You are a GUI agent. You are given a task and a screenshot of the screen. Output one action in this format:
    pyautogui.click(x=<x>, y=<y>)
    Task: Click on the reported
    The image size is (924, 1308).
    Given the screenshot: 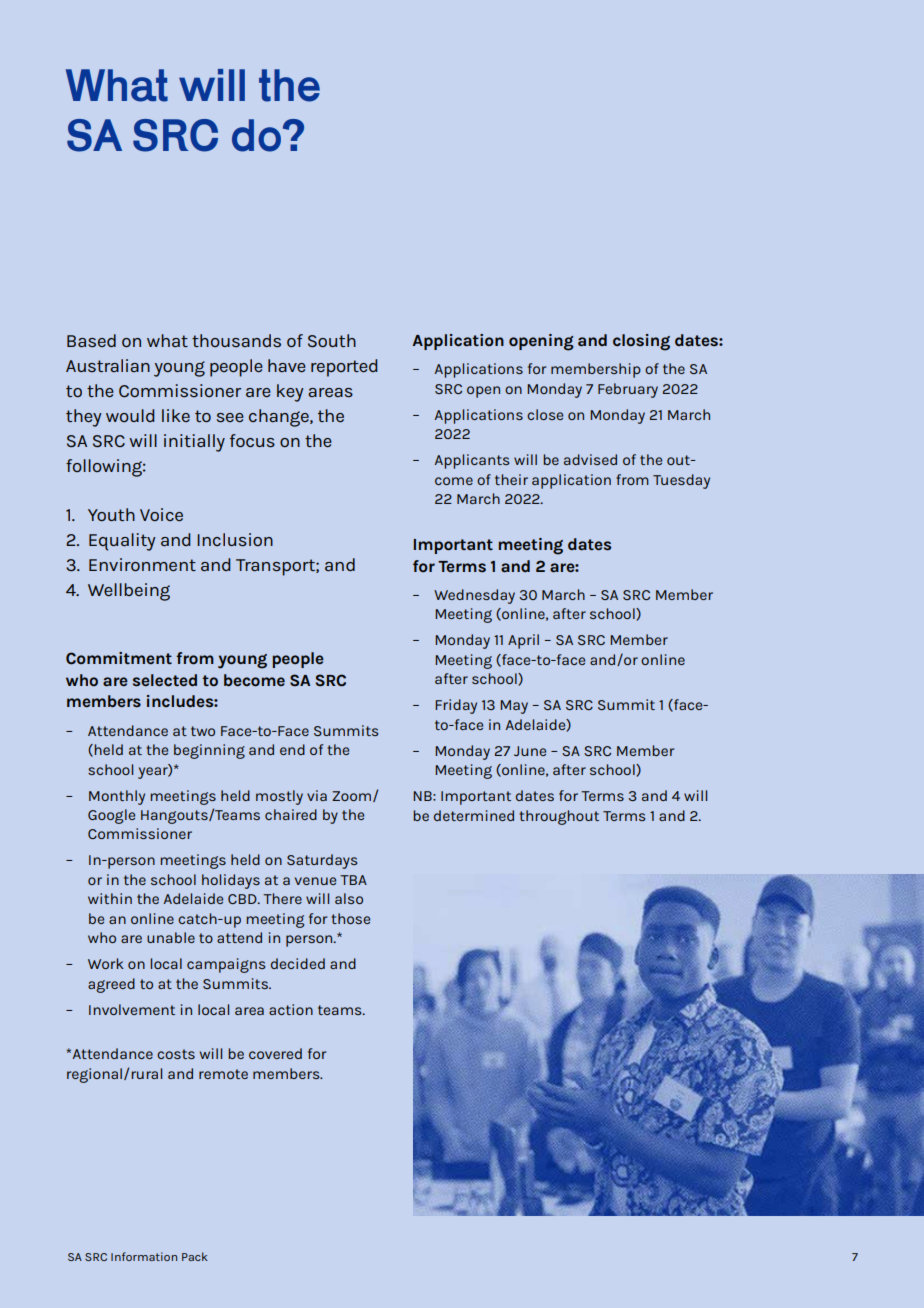 What is the action you would take?
    pyautogui.click(x=344, y=368)
